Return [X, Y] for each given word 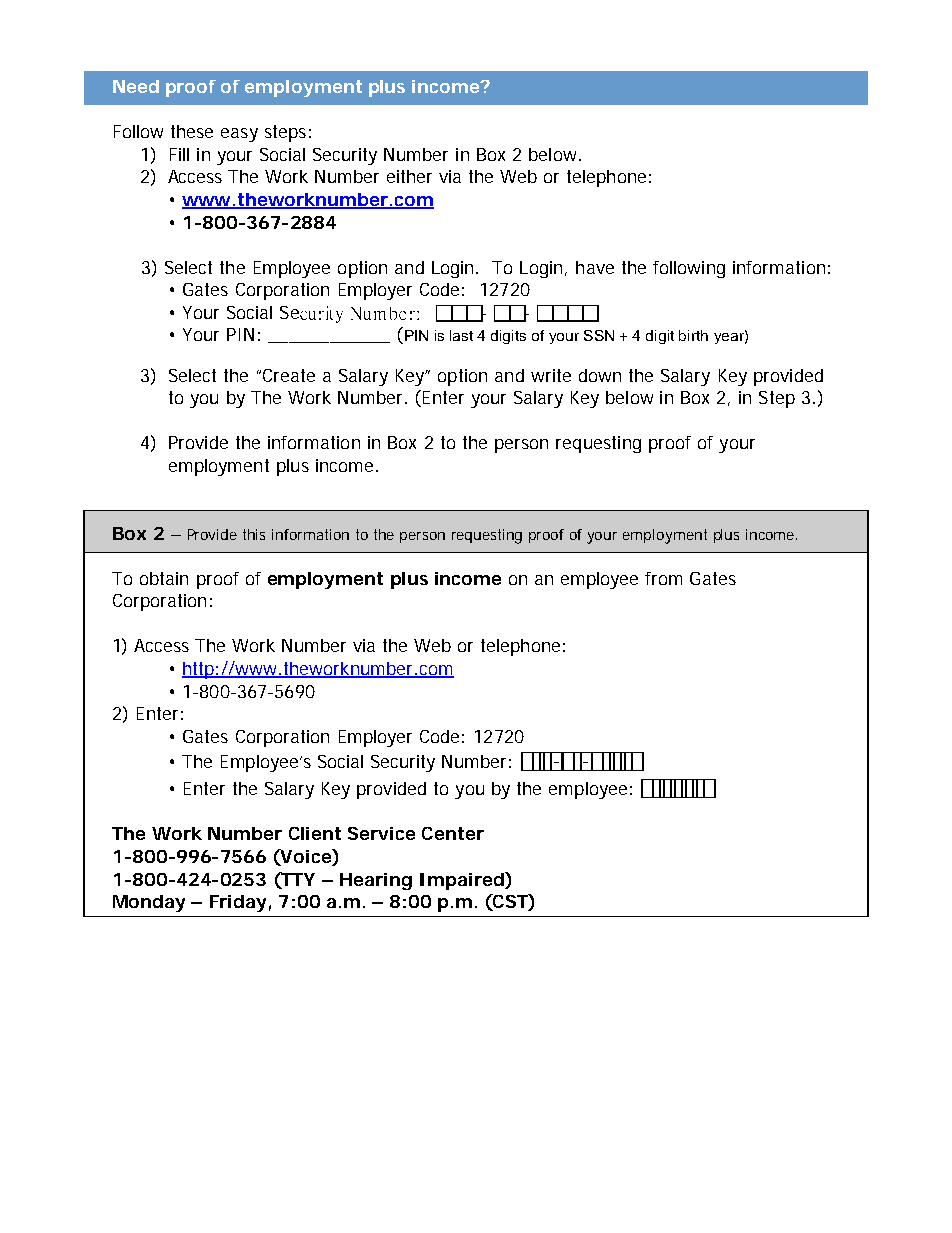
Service [381, 833]
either [409, 176]
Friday [238, 903]
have [595, 267]
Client [315, 833]
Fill [179, 154]
